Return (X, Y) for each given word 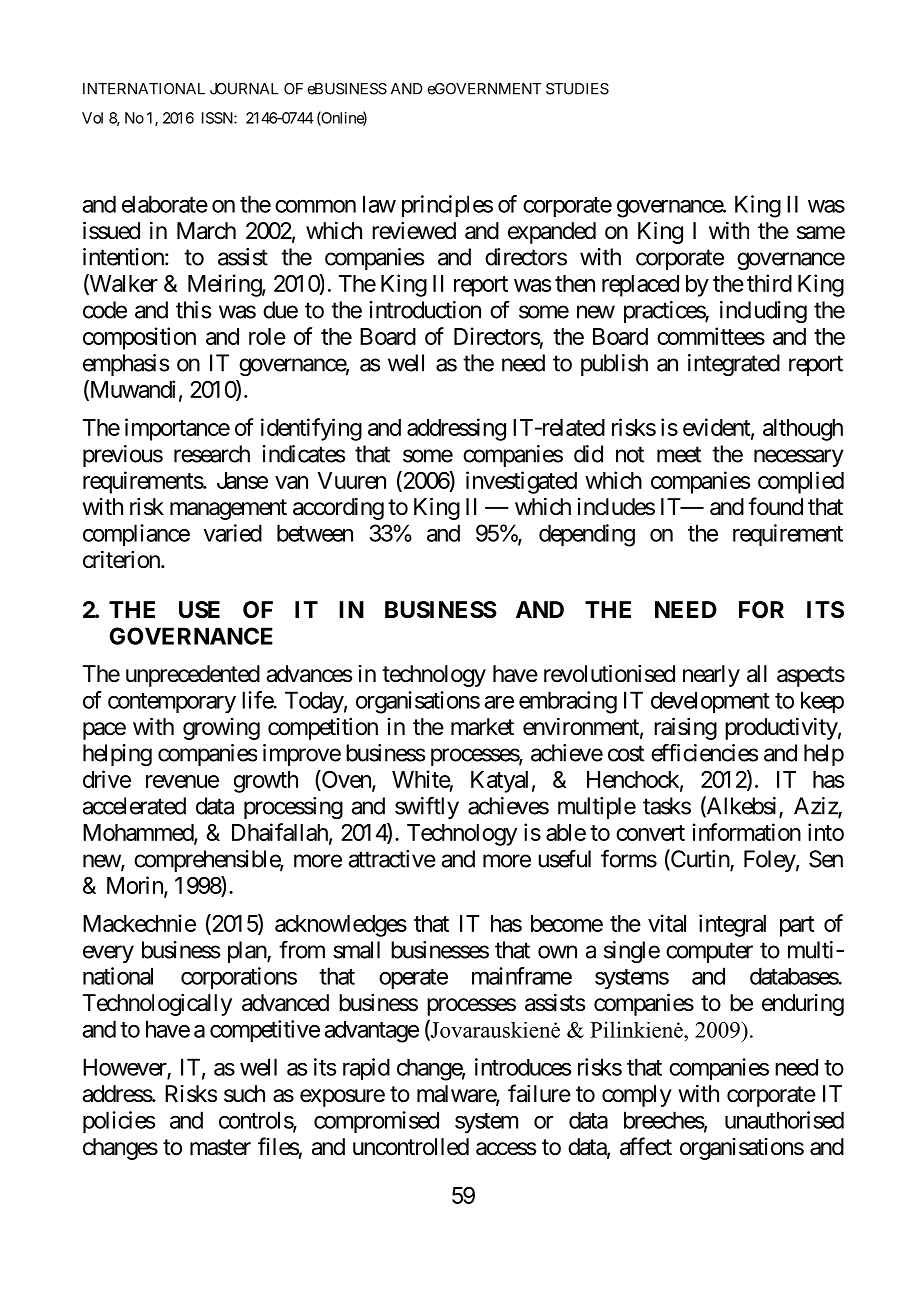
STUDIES (577, 89)
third (769, 283)
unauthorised (784, 1120)
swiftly (427, 807)
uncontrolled (411, 1147)
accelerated (134, 806)
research (212, 454)
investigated (521, 482)
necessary (799, 458)
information (746, 832)
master (220, 1147)
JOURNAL (244, 89)
